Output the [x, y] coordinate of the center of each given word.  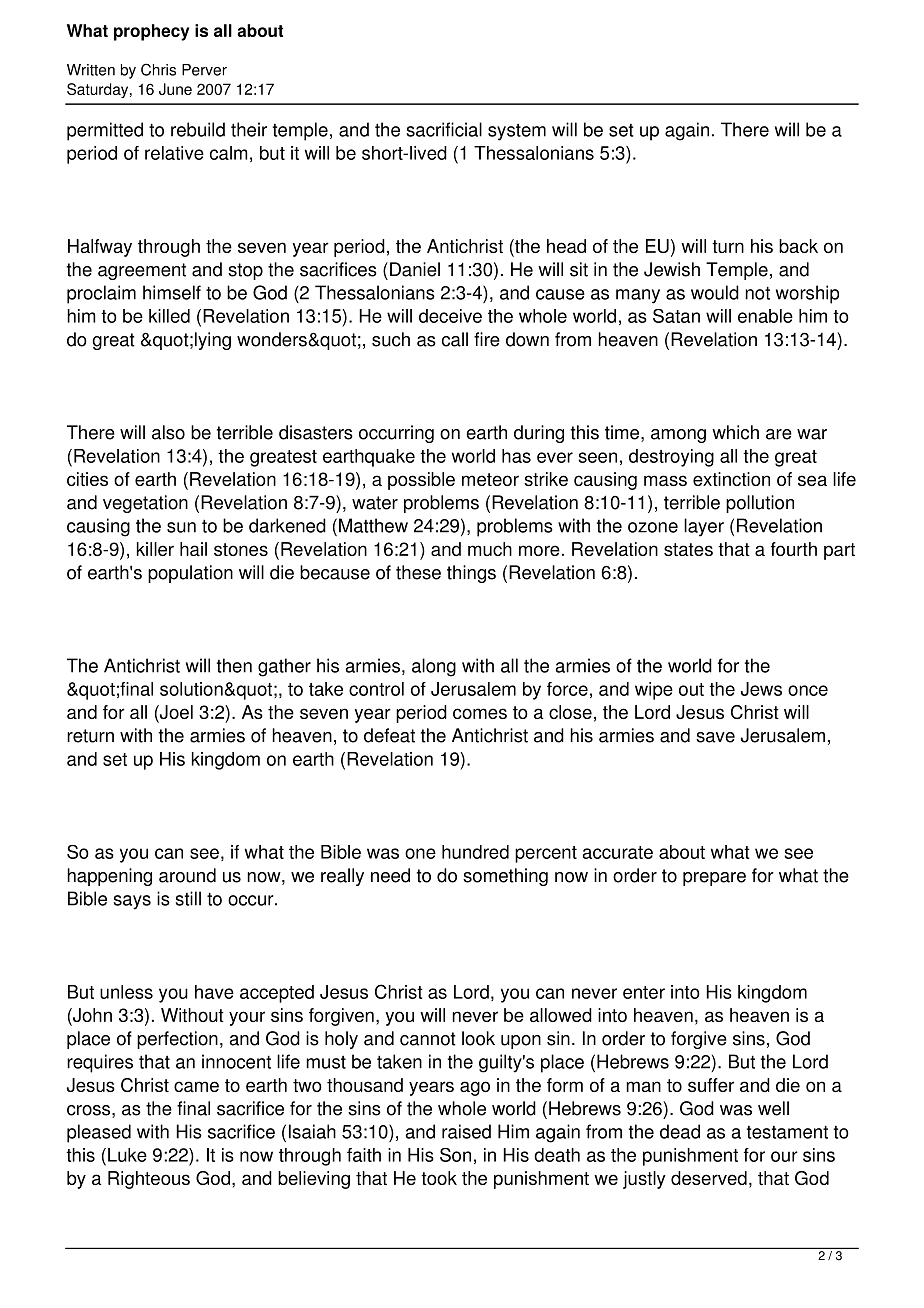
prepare [714, 879]
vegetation [145, 504]
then [234, 665]
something [505, 877]
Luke [127, 1155]
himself [172, 292]
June [175, 89]
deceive [450, 316]
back [798, 246]
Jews [761, 689]
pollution [760, 504]
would [715, 292]
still [188, 898]
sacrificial [444, 129]
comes [480, 713]
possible [421, 481]
